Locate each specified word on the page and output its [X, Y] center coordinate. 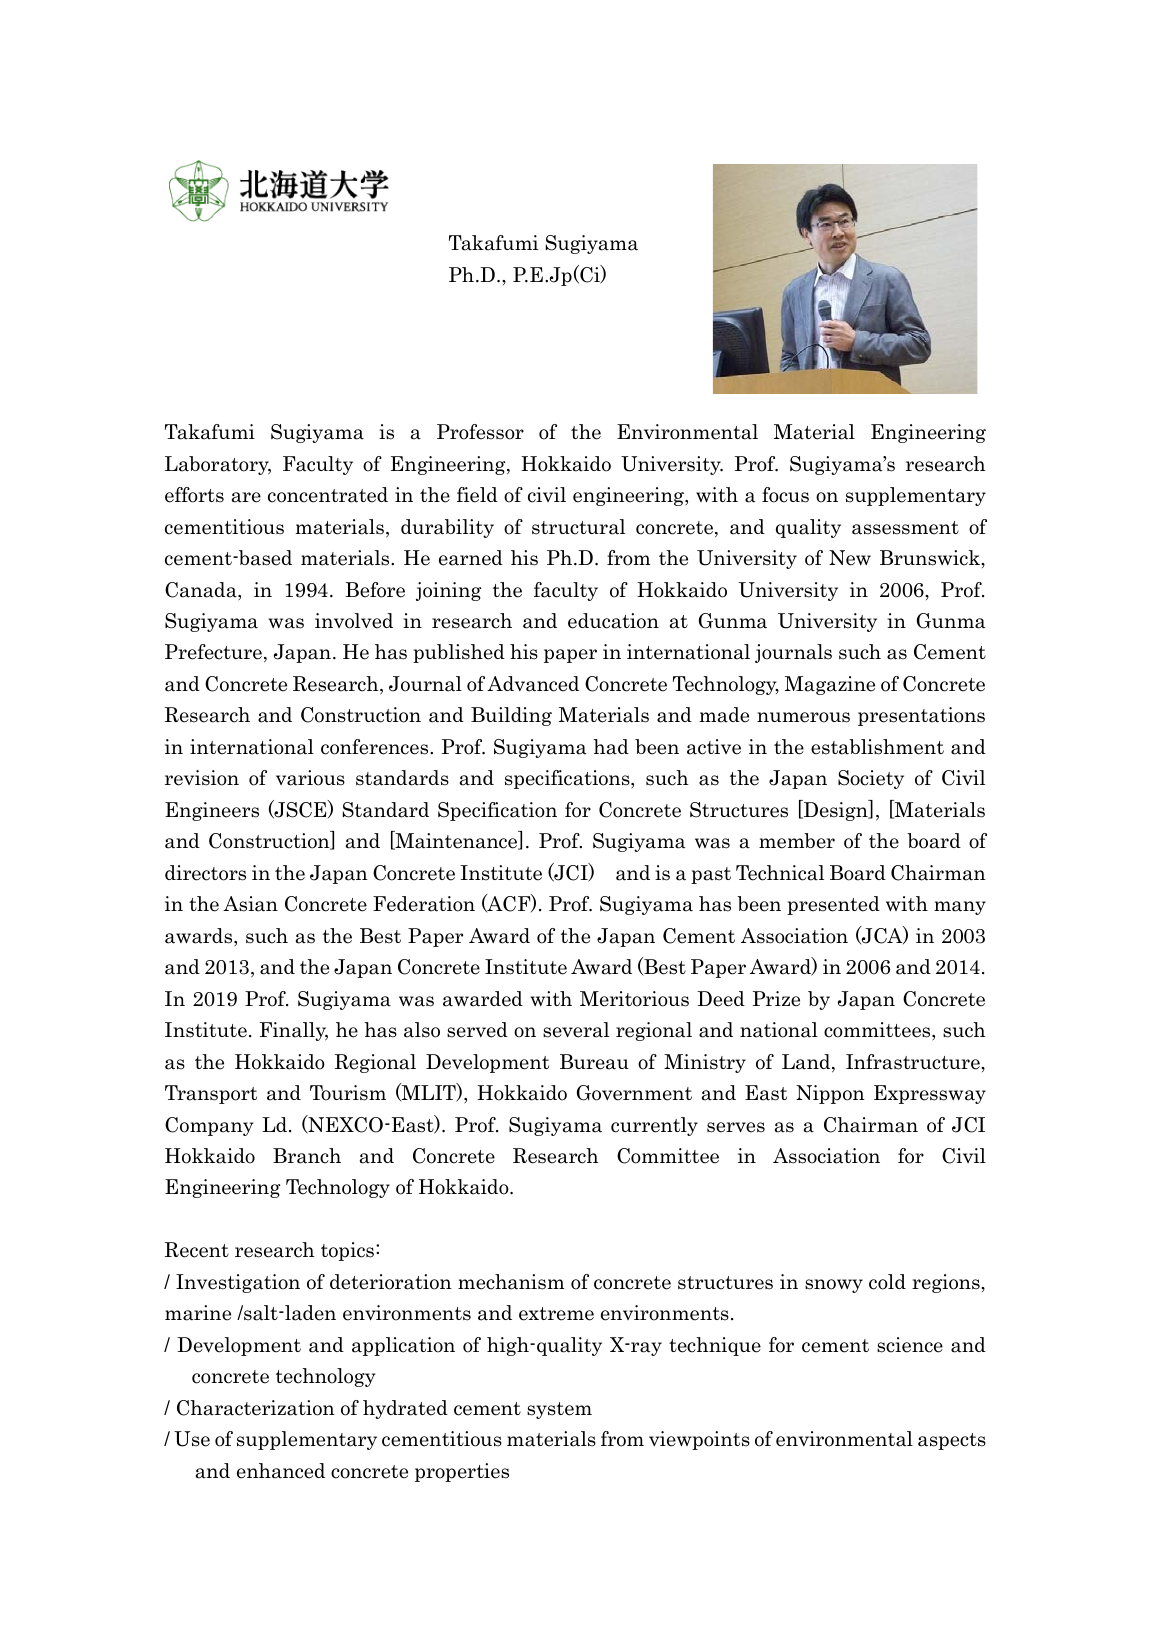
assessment [905, 528]
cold [887, 1282]
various [310, 778]
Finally [294, 1031]
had [611, 747]
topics [349, 1251]
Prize [776, 999]
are [246, 497]
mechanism [511, 1282]
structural [578, 527]
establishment [877, 747]
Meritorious [634, 999]
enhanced [281, 1471]
